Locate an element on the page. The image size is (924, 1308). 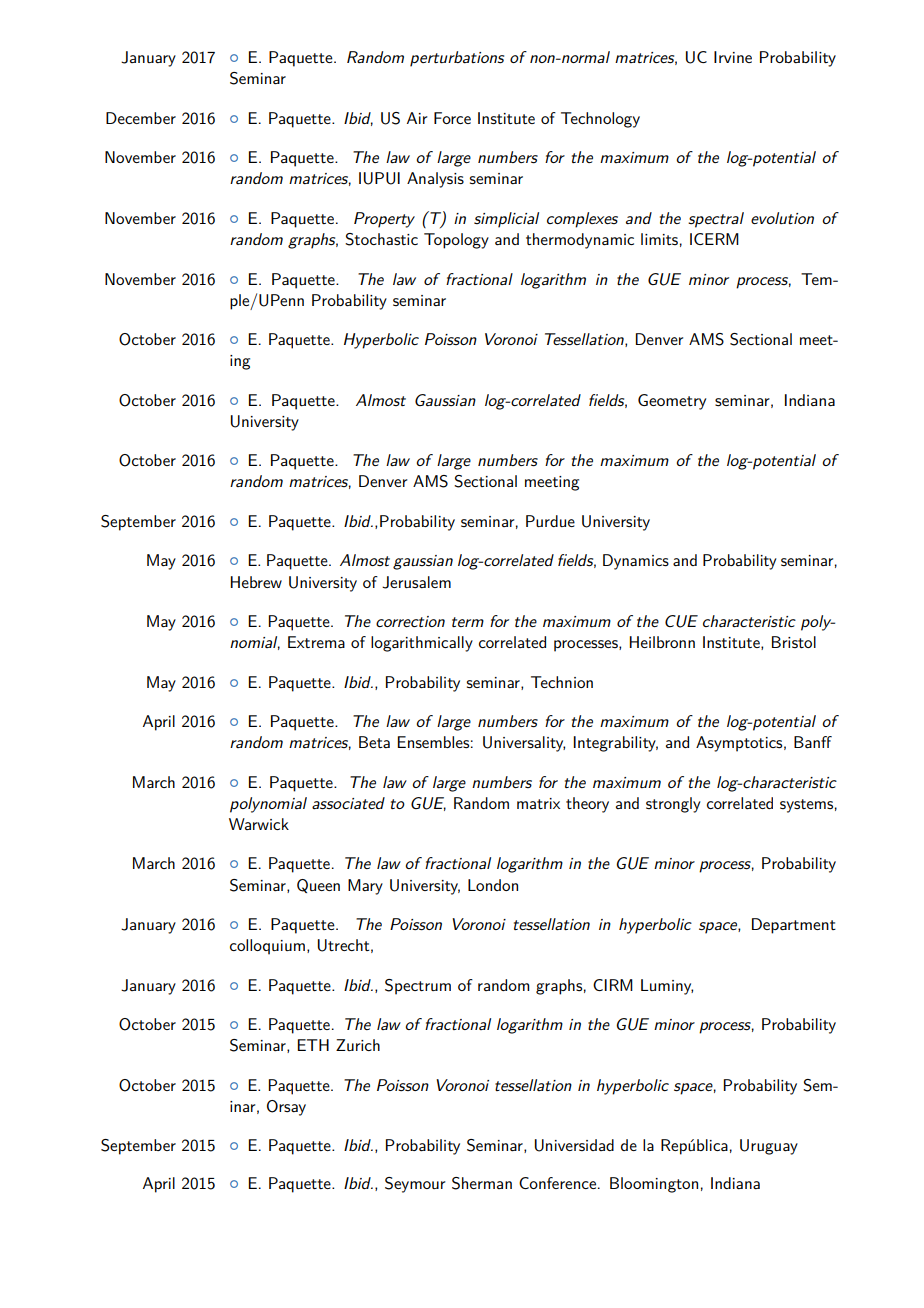
Warwick is located at coordinates (259, 824).
